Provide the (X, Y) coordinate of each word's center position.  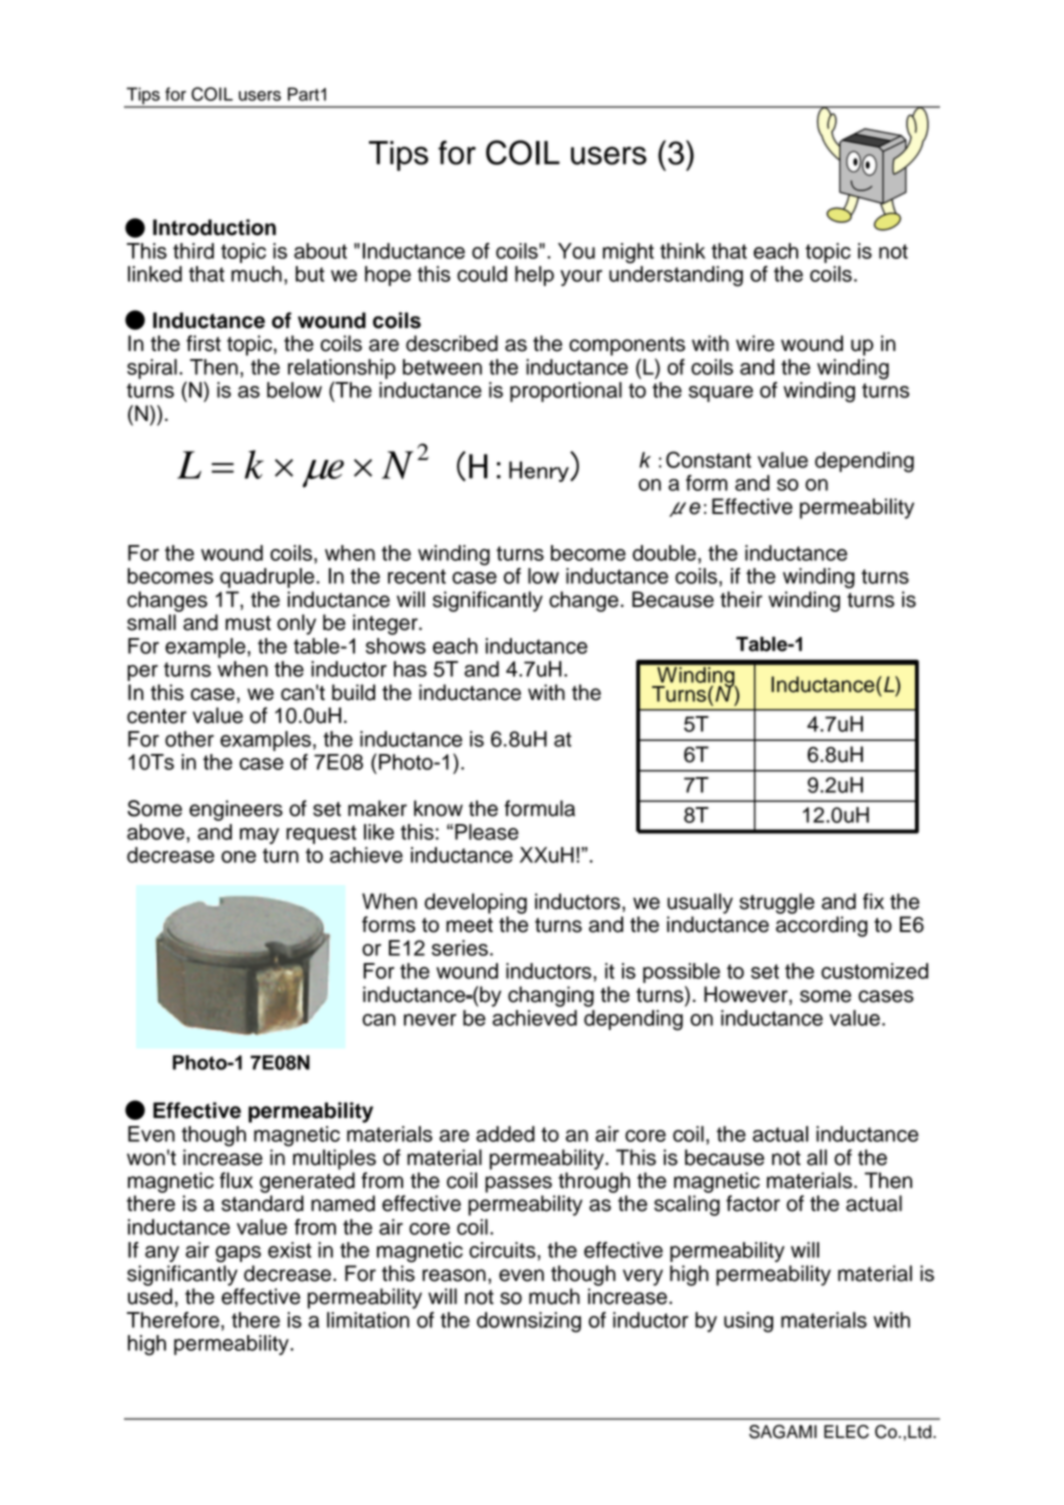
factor (753, 1203)
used (150, 1296)
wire (755, 343)
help (534, 276)
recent (417, 576)
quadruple (268, 578)
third (193, 251)
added (505, 1134)
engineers (236, 810)
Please (487, 832)
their (741, 599)
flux (236, 1180)
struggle (777, 903)
